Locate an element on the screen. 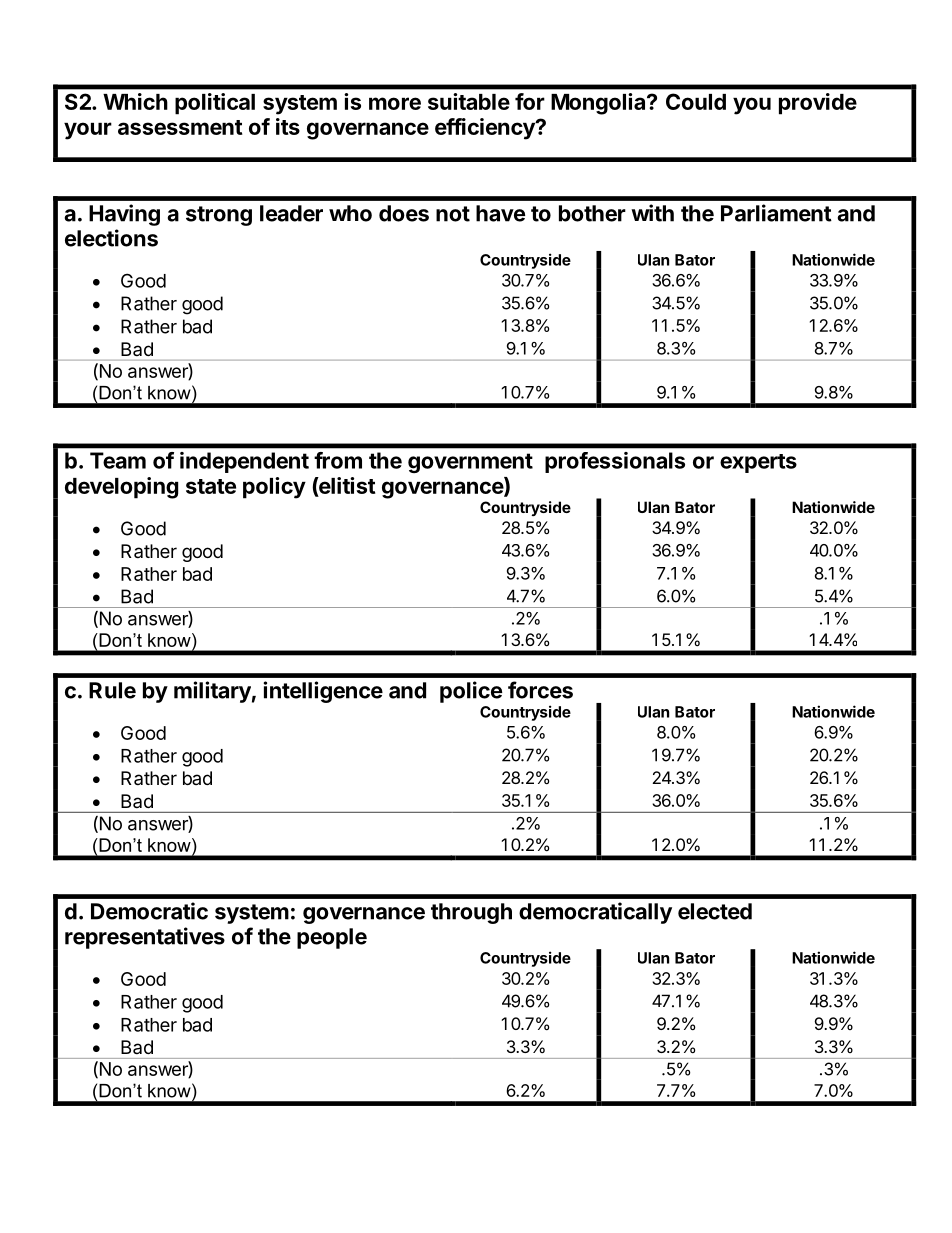  government is located at coordinates (470, 463).
